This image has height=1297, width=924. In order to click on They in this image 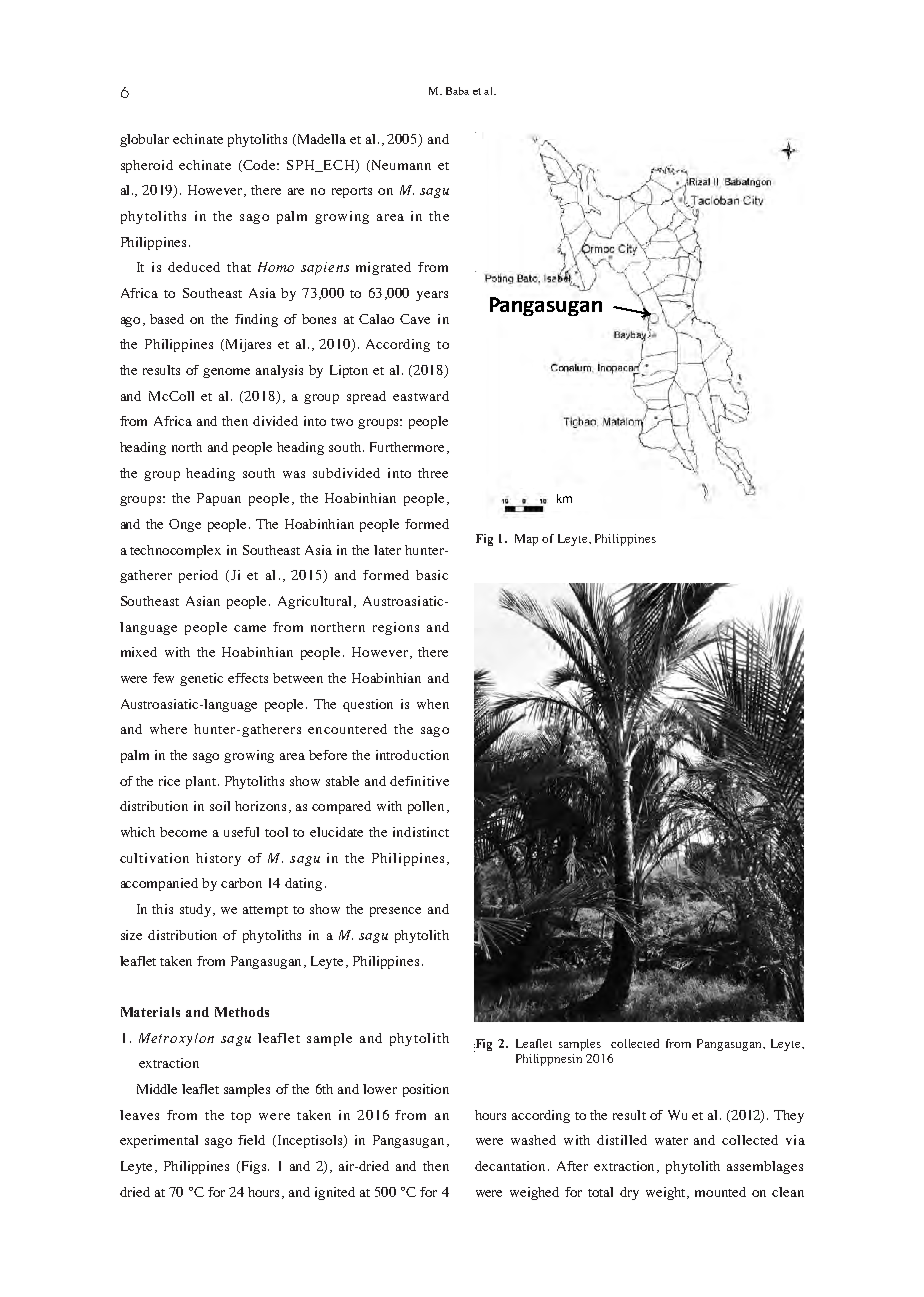, I will do `click(789, 1116)`.
